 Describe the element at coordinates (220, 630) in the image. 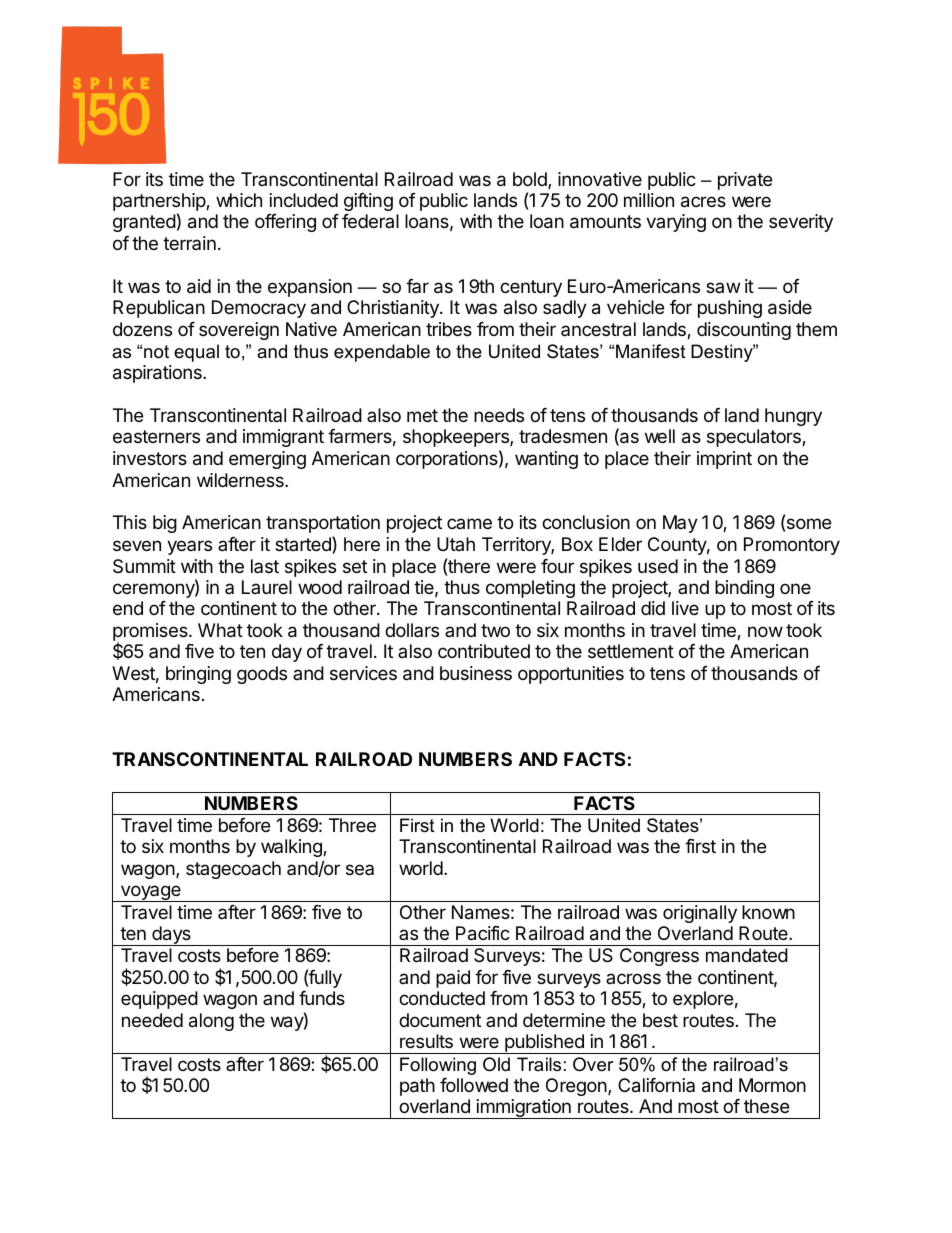

I see `What` at that location.
